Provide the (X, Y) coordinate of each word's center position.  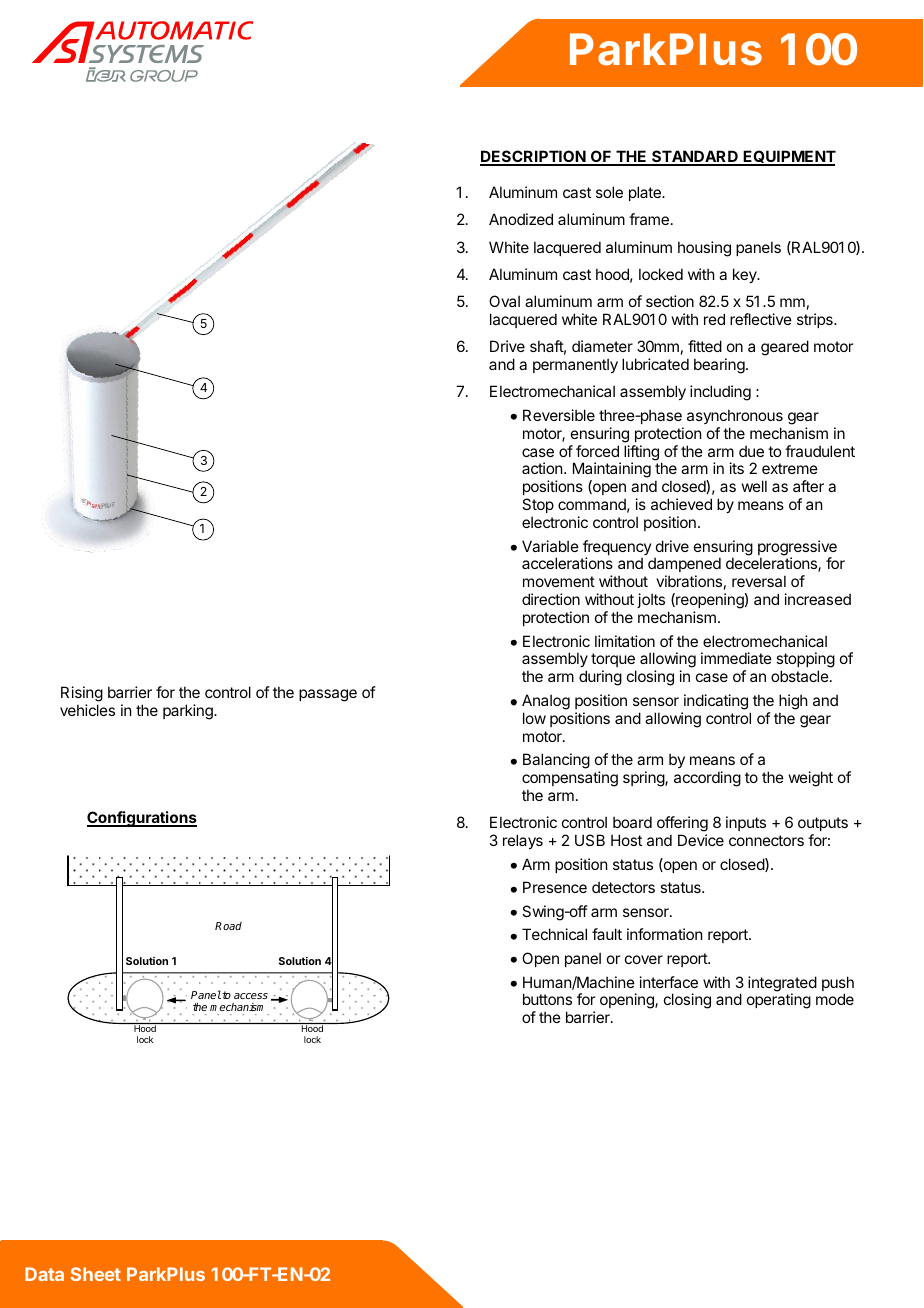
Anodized (521, 219)
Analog (546, 702)
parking (189, 712)
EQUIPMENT (789, 158)
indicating (716, 702)
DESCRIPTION (533, 157)
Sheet (96, 1274)
